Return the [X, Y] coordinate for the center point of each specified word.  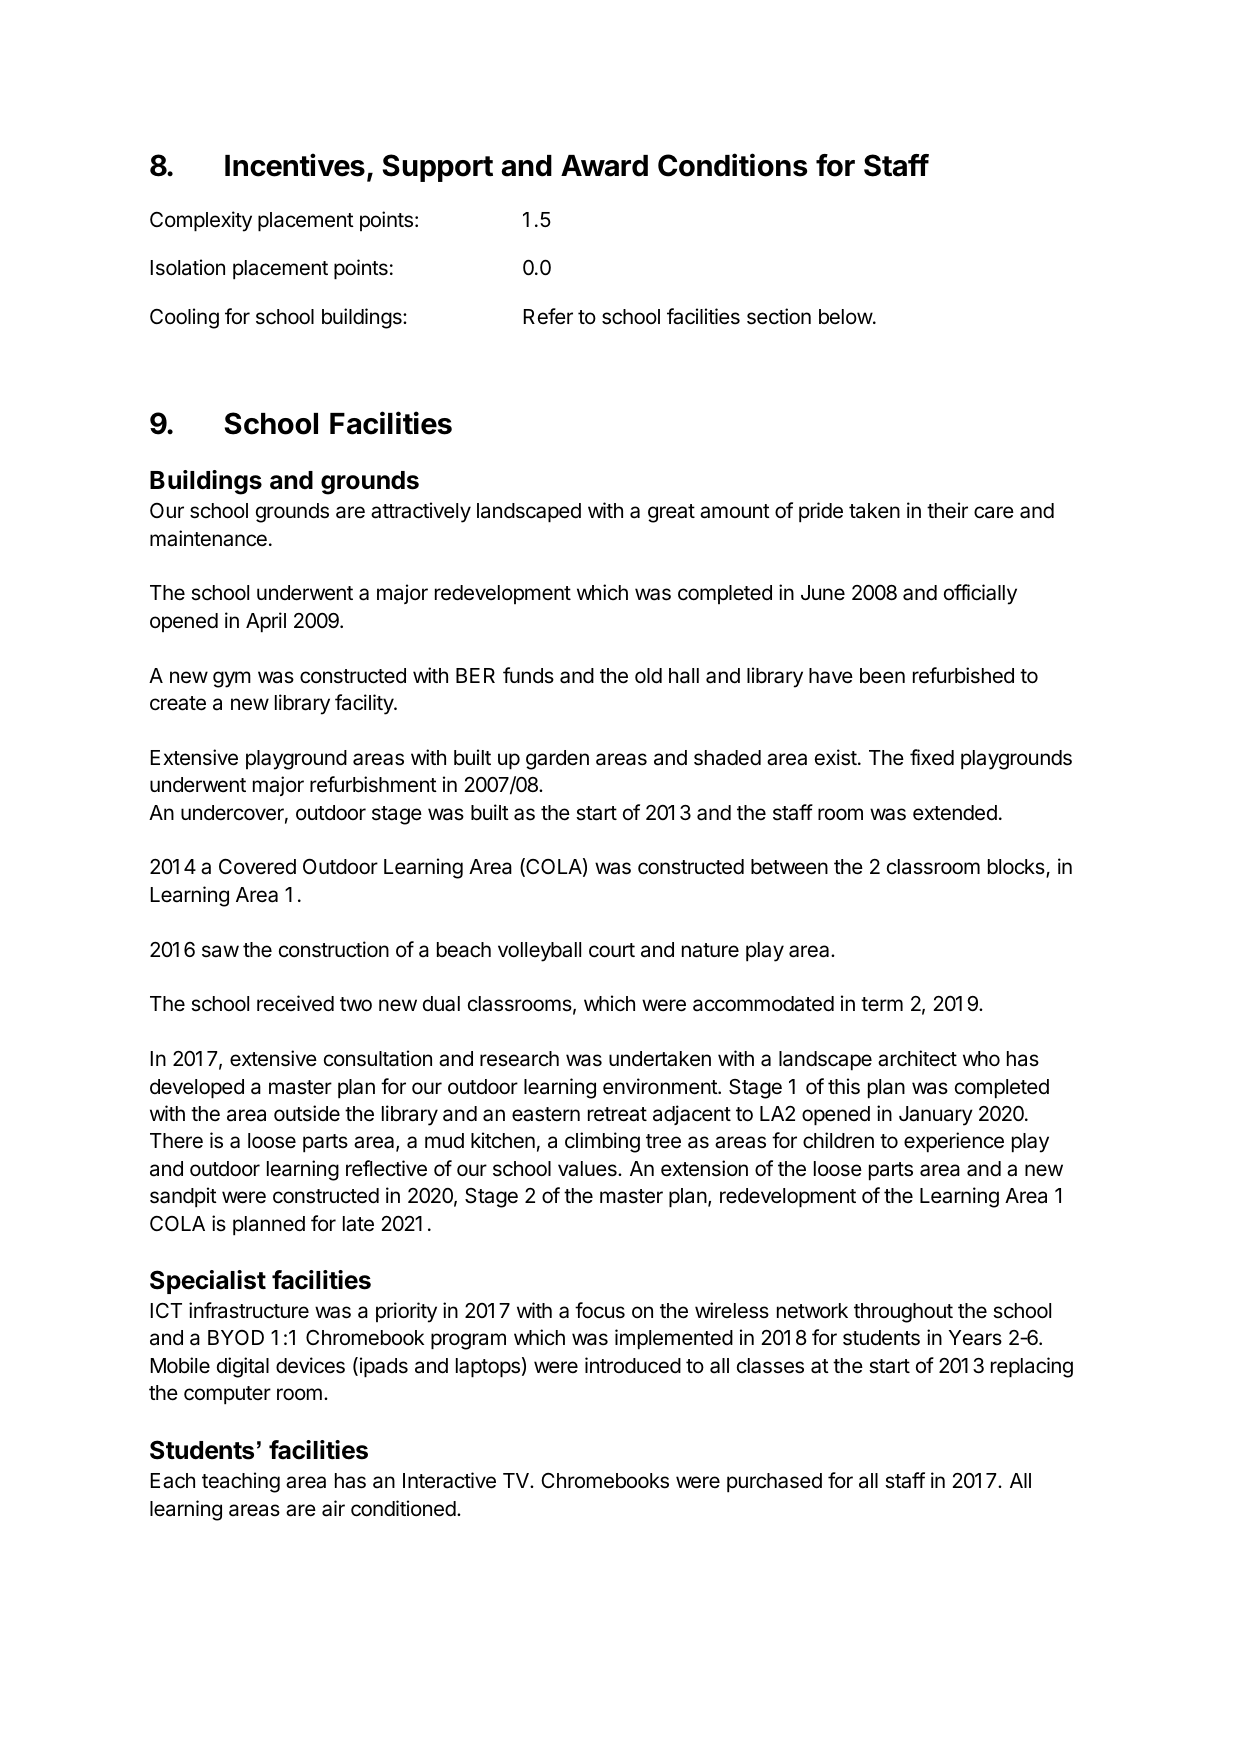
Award [604, 166]
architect [917, 1058]
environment [661, 1086]
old [648, 676]
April [266, 622]
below [846, 317]
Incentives [295, 165]
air [333, 1508]
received [295, 1003]
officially [980, 594]
